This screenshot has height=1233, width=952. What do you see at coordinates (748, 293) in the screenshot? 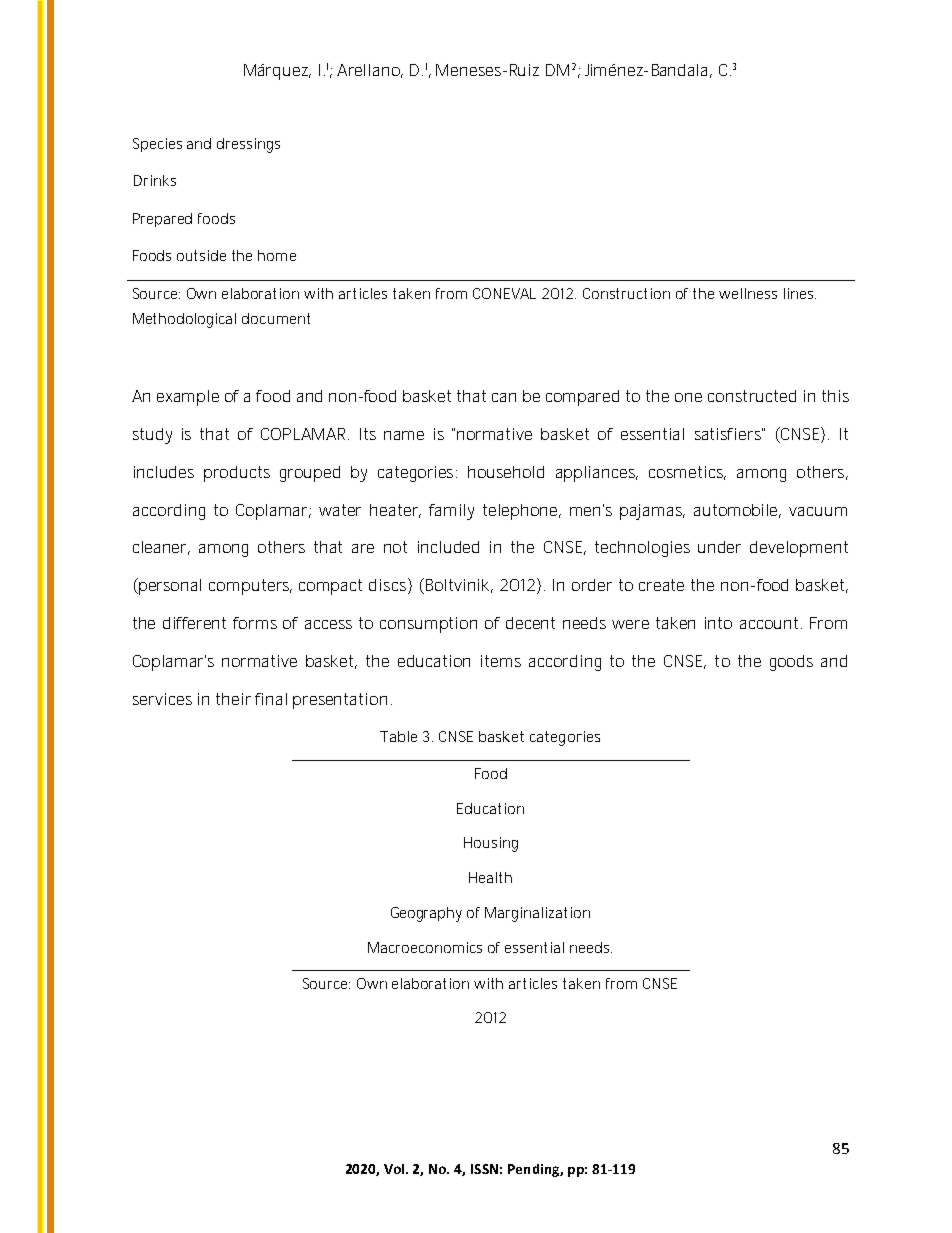
I see `wellness` at bounding box center [748, 293].
